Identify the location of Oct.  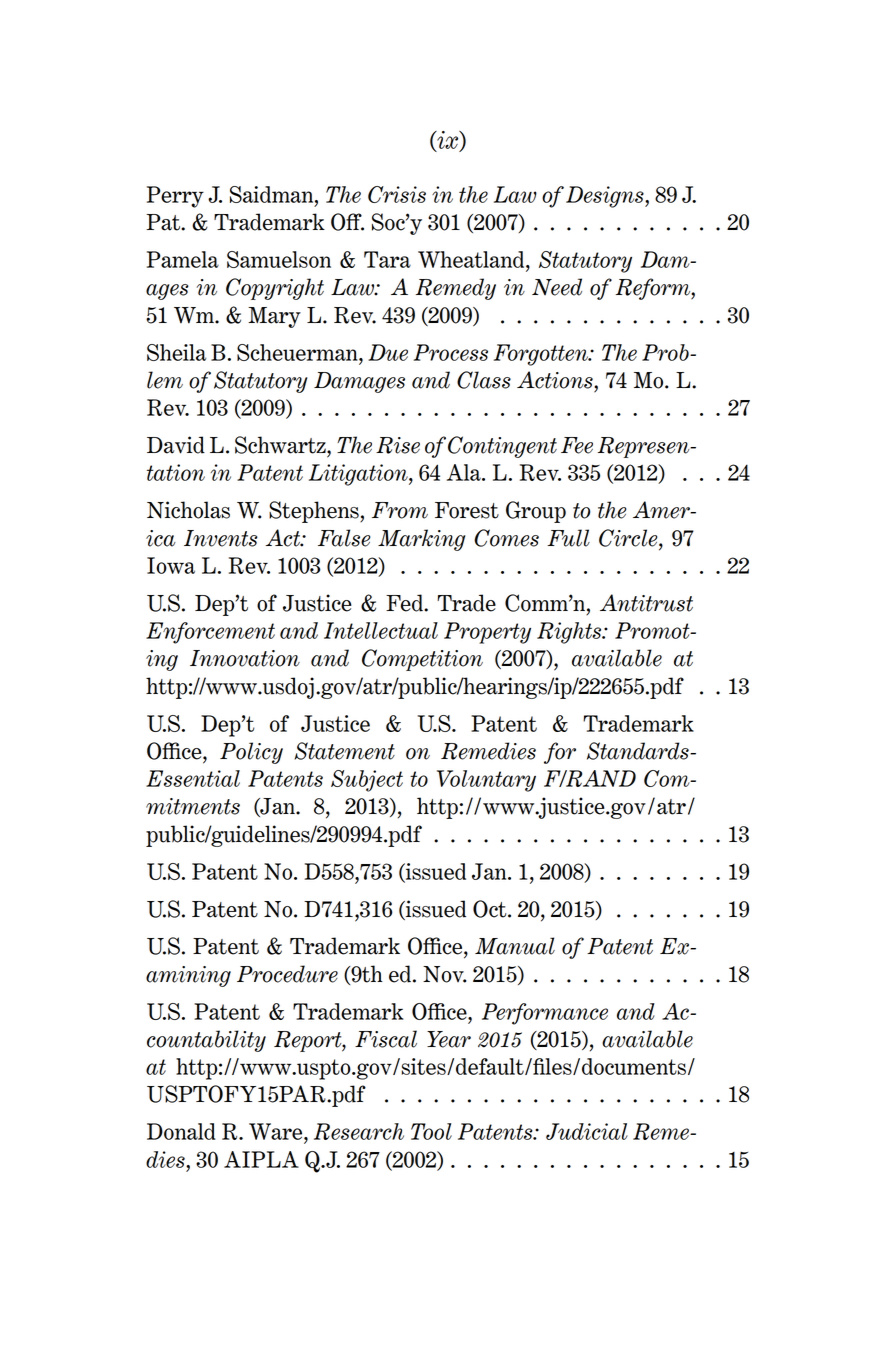
(491, 909).
